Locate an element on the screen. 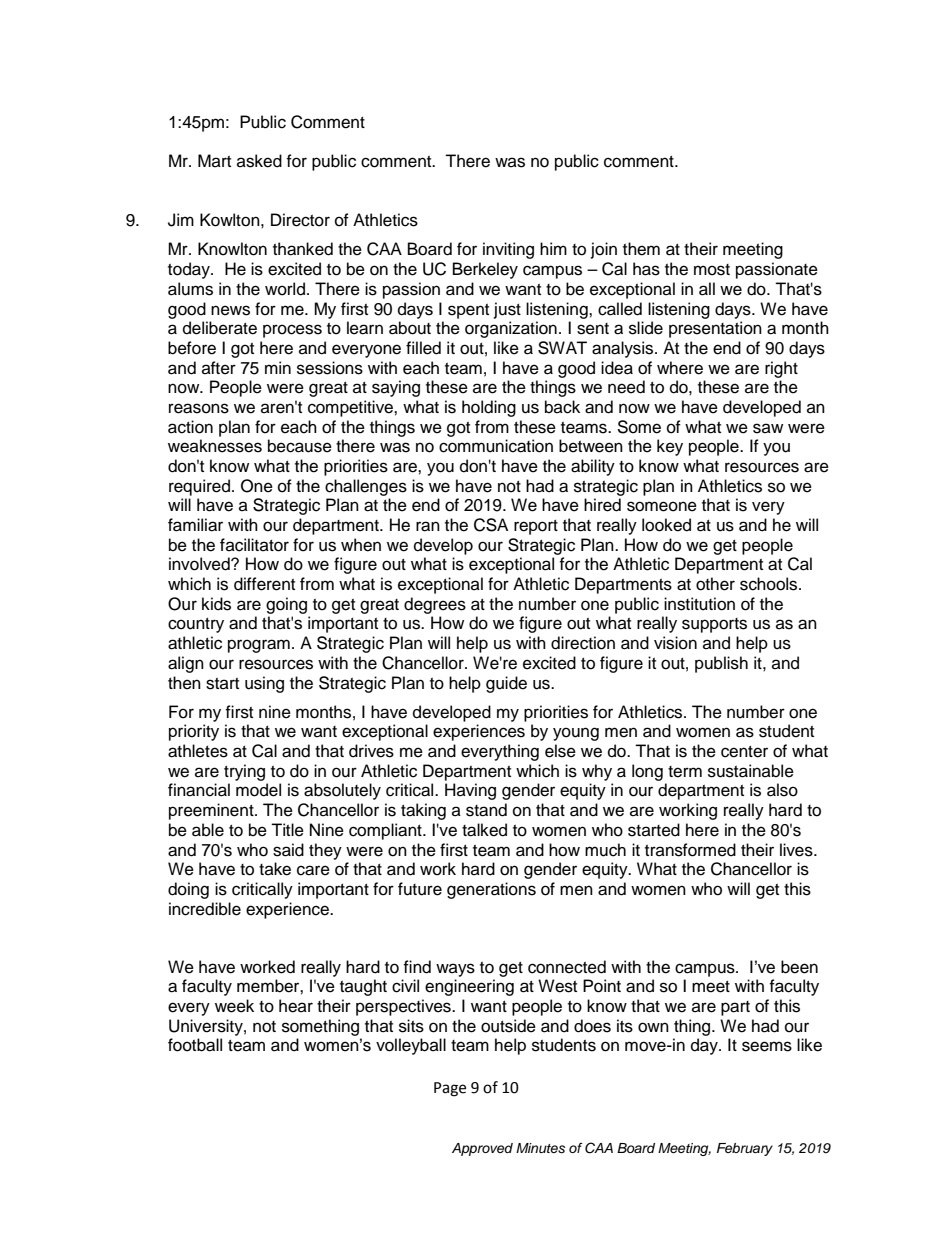 The image size is (952, 1233). facilitator is located at coordinates (254, 545).
